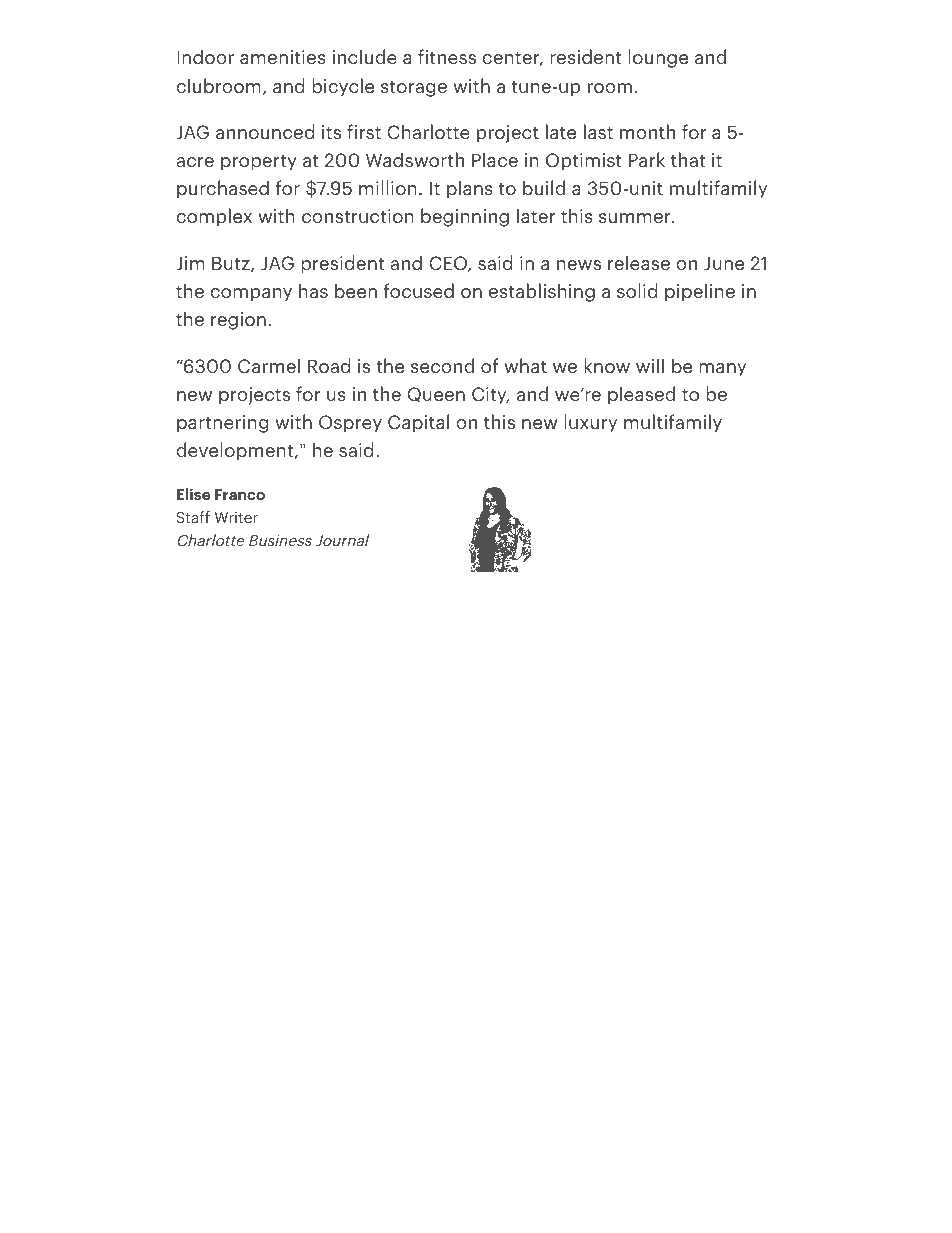 The image size is (952, 1233). I want to click on luxury, so click(590, 423).
